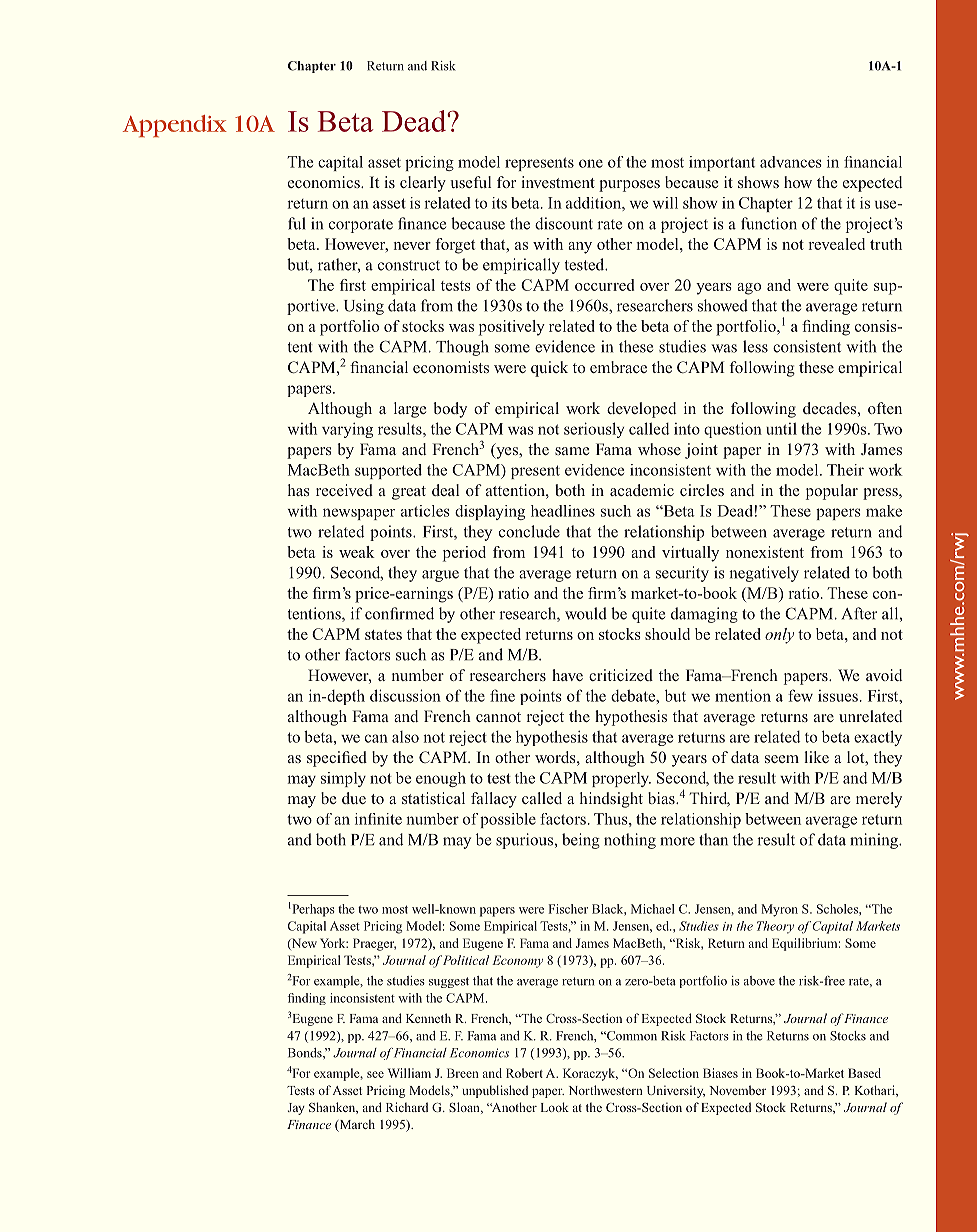 The image size is (977, 1232). I want to click on would, so click(586, 613).
